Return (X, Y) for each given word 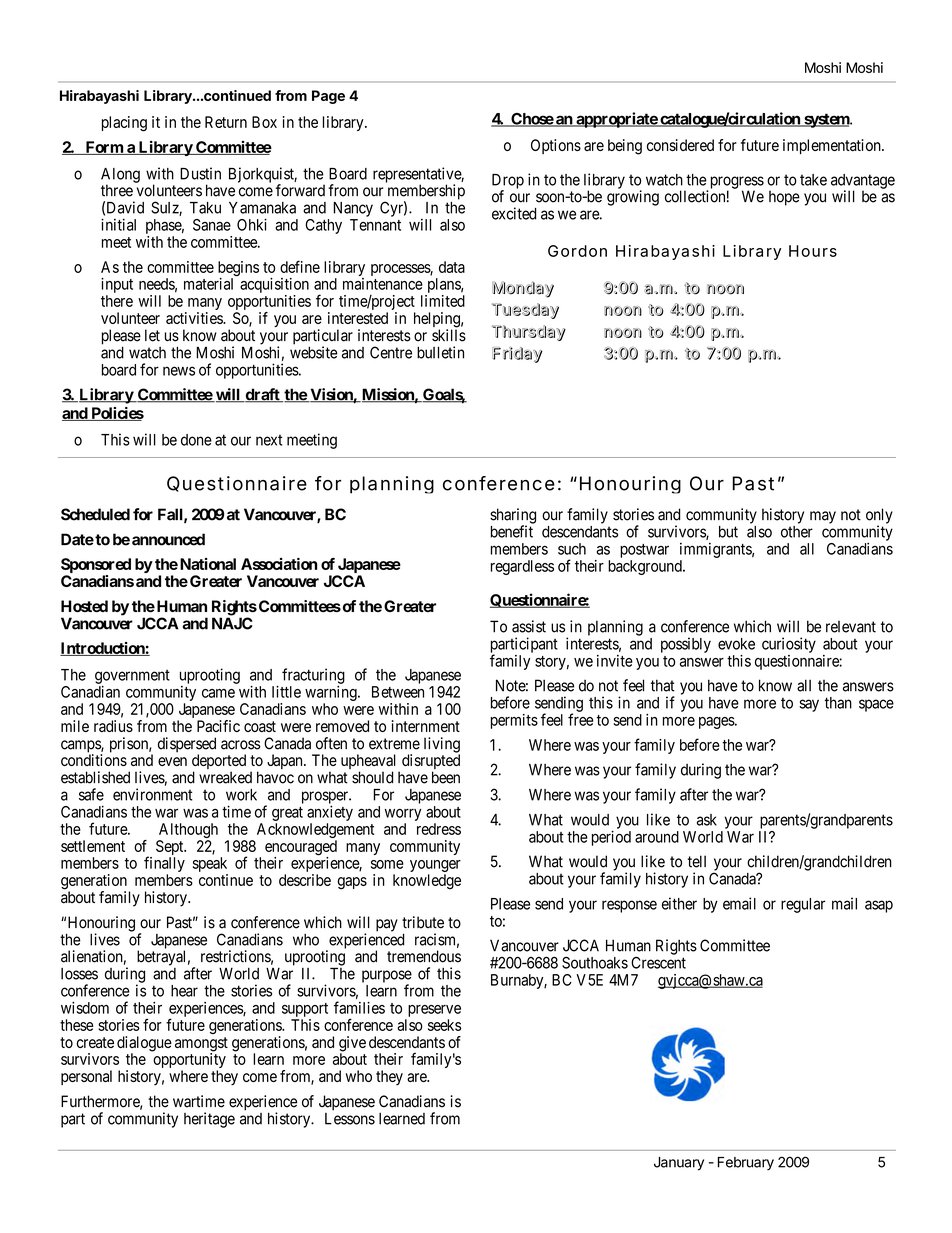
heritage (209, 1120)
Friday (517, 354)
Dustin (200, 173)
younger (435, 867)
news (179, 371)
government (132, 677)
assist (529, 626)
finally (164, 865)
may (823, 517)
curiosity (789, 645)
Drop (508, 182)
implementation (833, 146)
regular (803, 905)
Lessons (350, 1119)
